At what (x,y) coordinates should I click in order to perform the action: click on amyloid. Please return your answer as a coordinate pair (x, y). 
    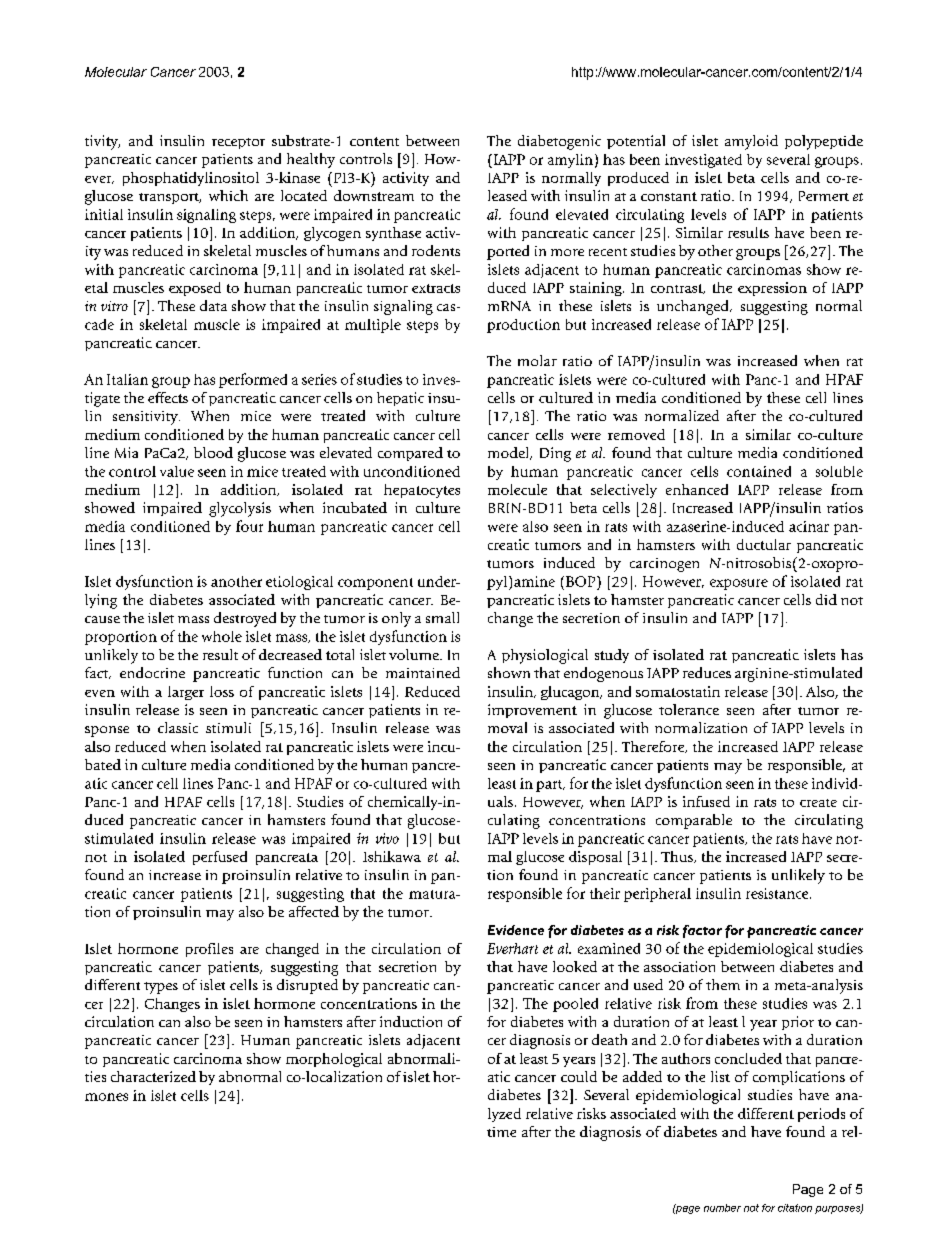
    Looking at the image, I should click on (751, 142).
